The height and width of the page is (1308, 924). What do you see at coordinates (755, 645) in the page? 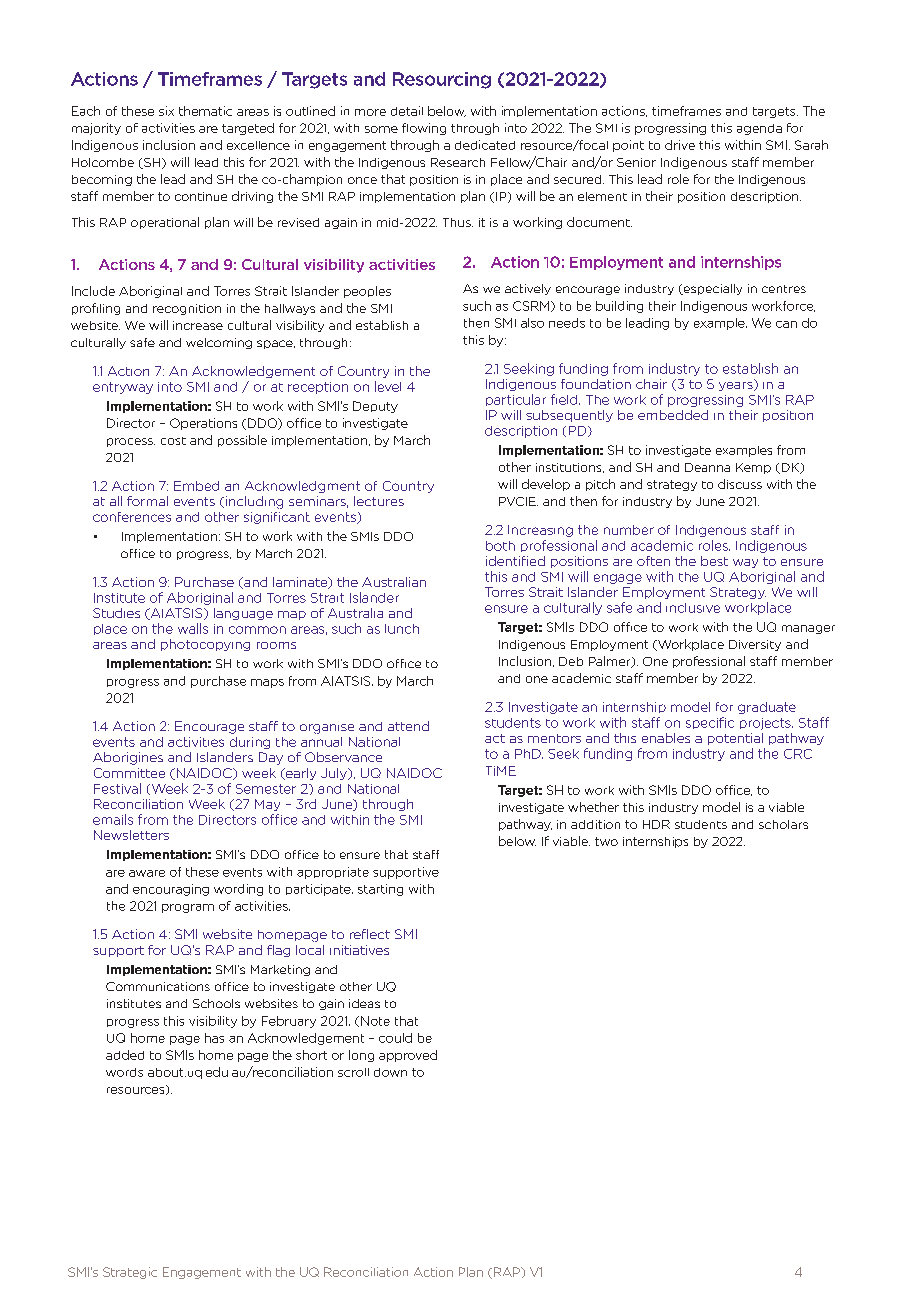
I see `Diversity` at bounding box center [755, 645].
